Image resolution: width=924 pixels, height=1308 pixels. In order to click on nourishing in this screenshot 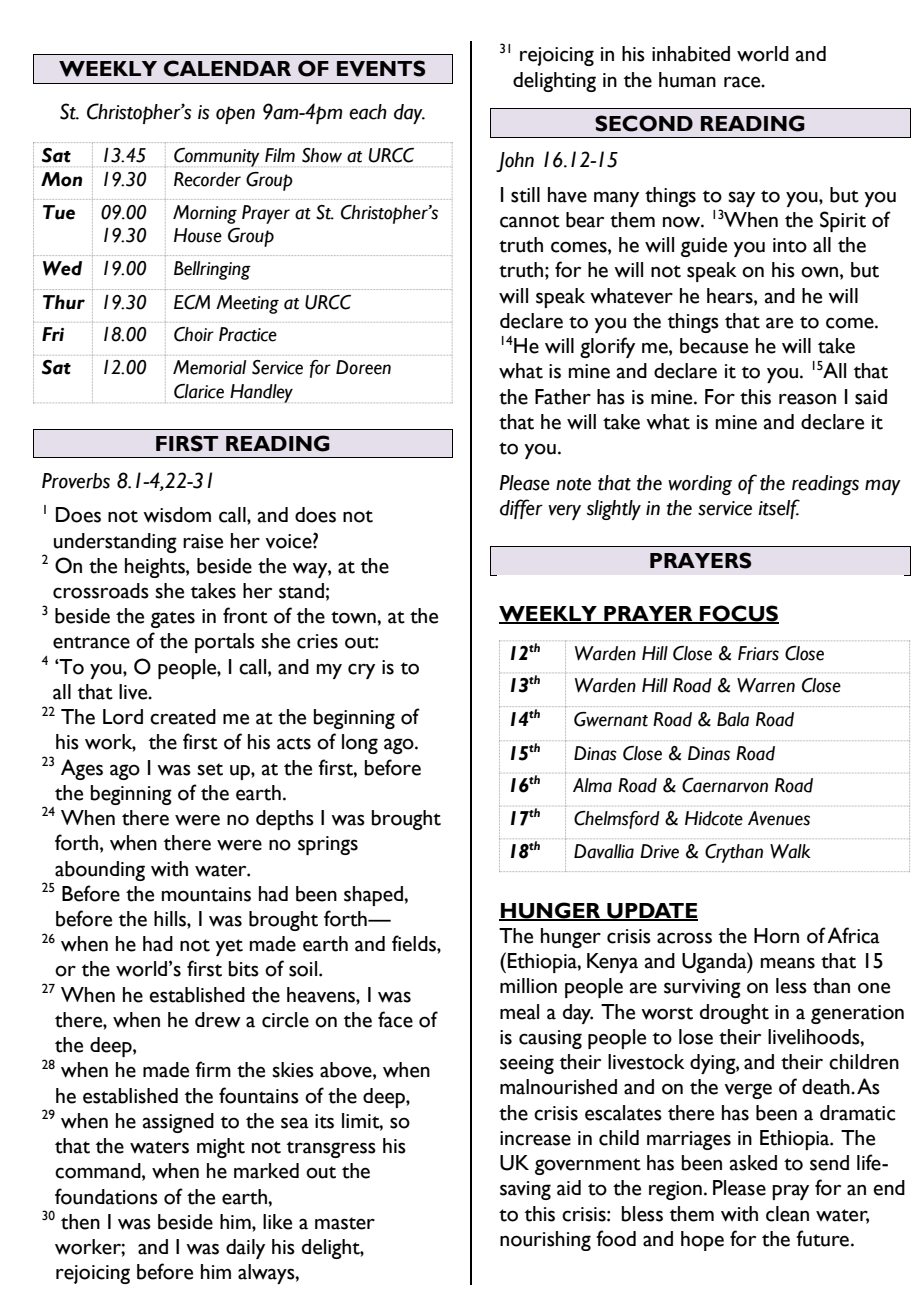, I will do `click(545, 1241)`.
